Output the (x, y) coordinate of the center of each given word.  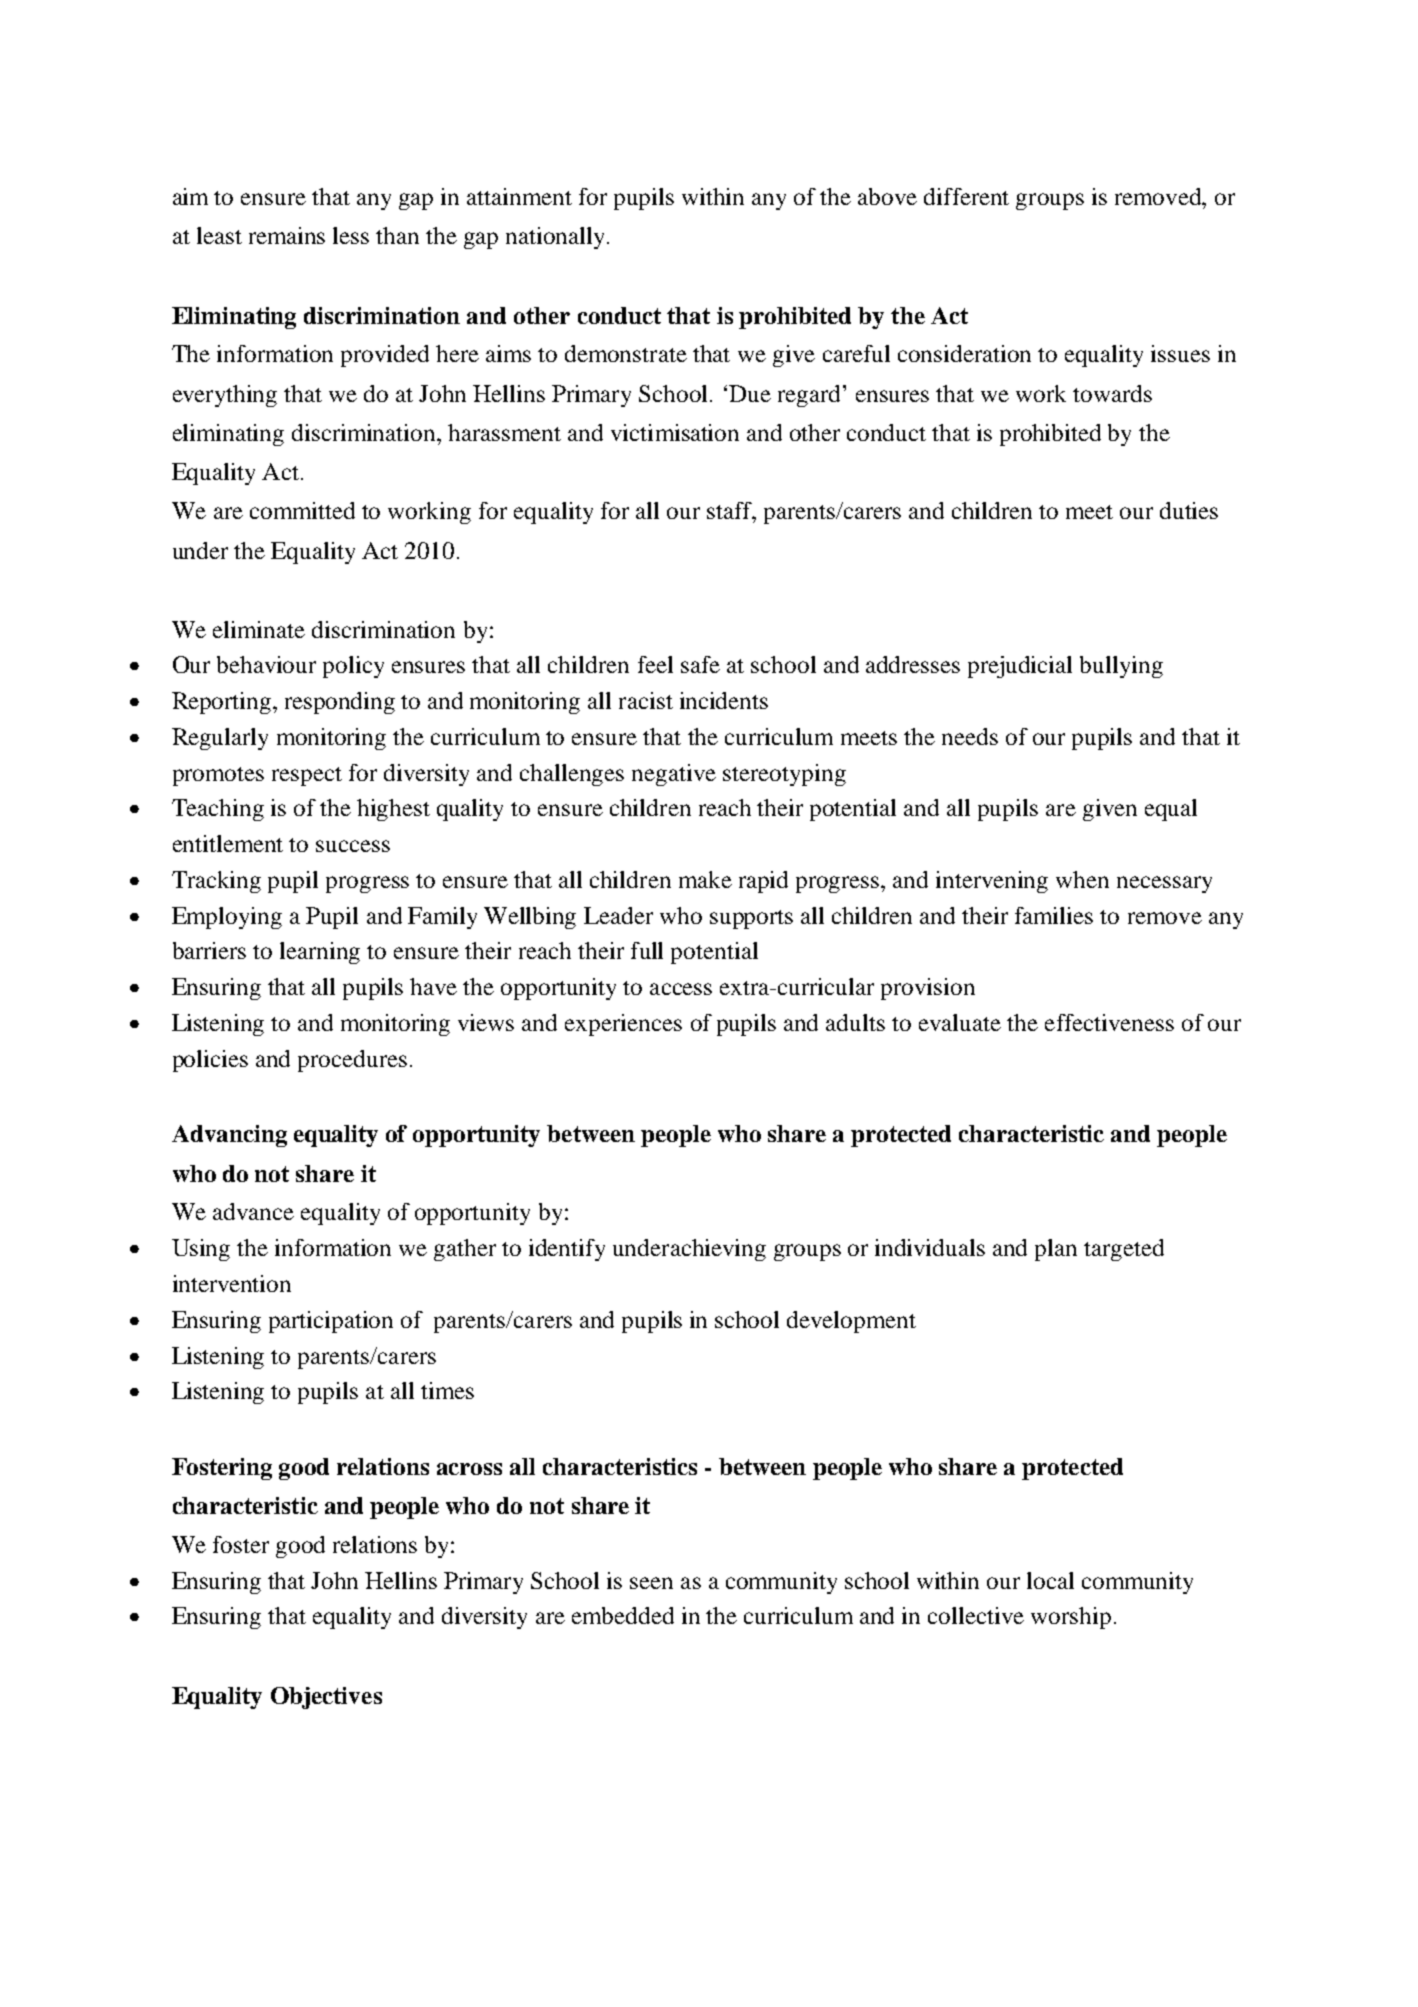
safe (700, 664)
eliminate (259, 629)
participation (331, 1322)
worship (1071, 1618)
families (1054, 915)
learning (320, 953)
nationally (557, 238)
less (351, 235)
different (966, 196)
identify (567, 1250)
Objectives (326, 1698)
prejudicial (1020, 667)
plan (1056, 1250)
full (647, 950)
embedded (623, 1615)
